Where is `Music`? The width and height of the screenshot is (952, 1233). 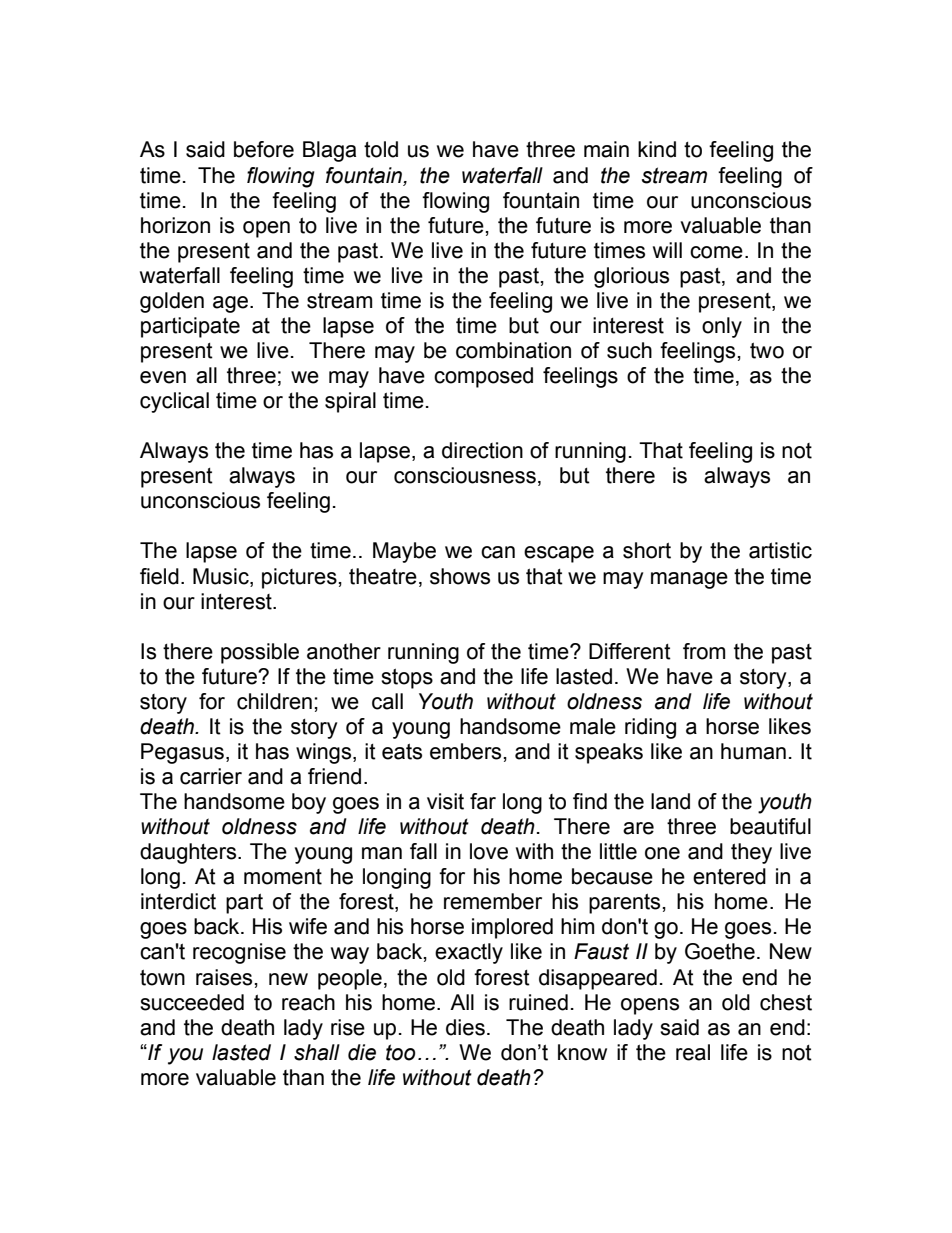
Music is located at coordinates (222, 576).
